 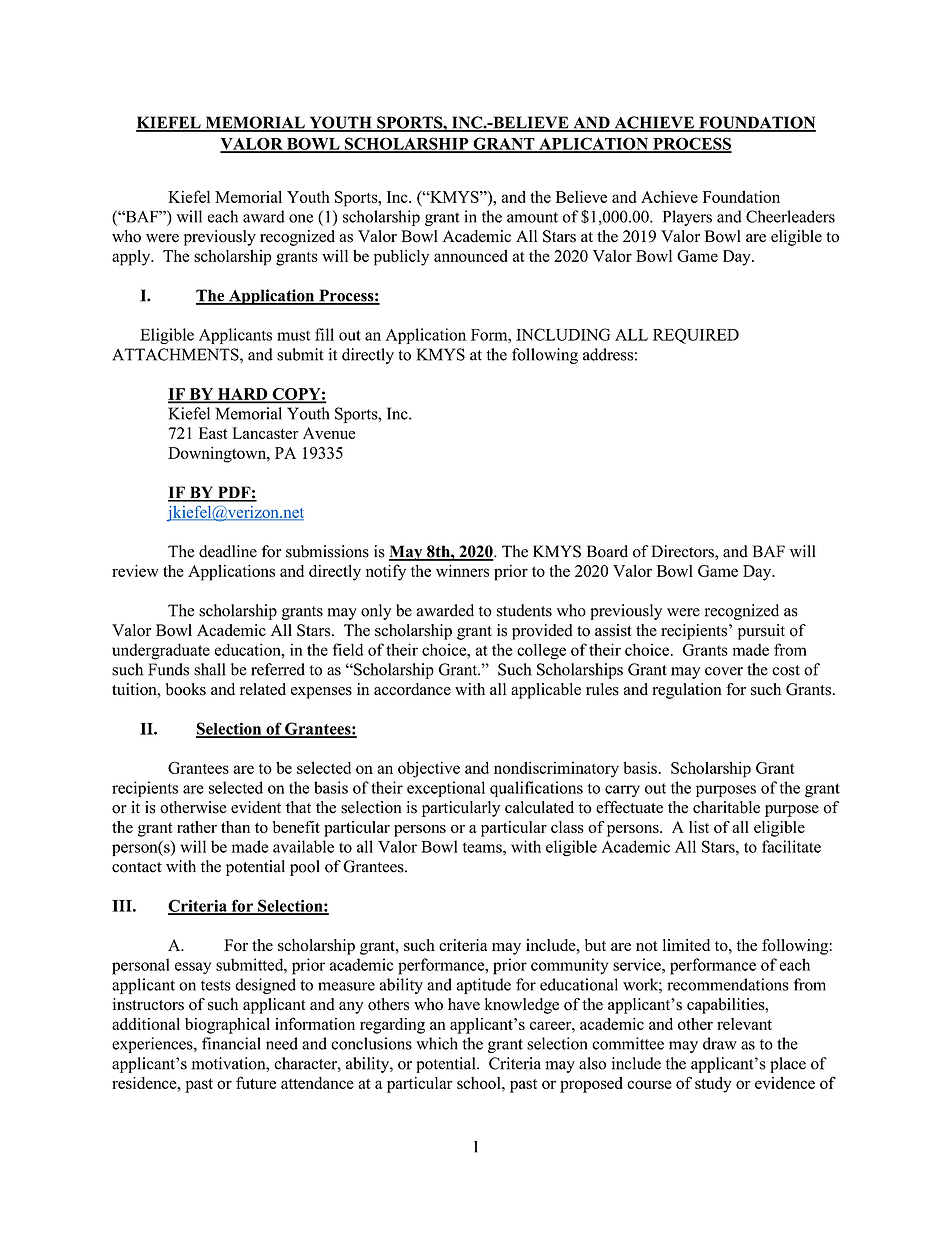 I want to click on Avenue, so click(x=329, y=433).
